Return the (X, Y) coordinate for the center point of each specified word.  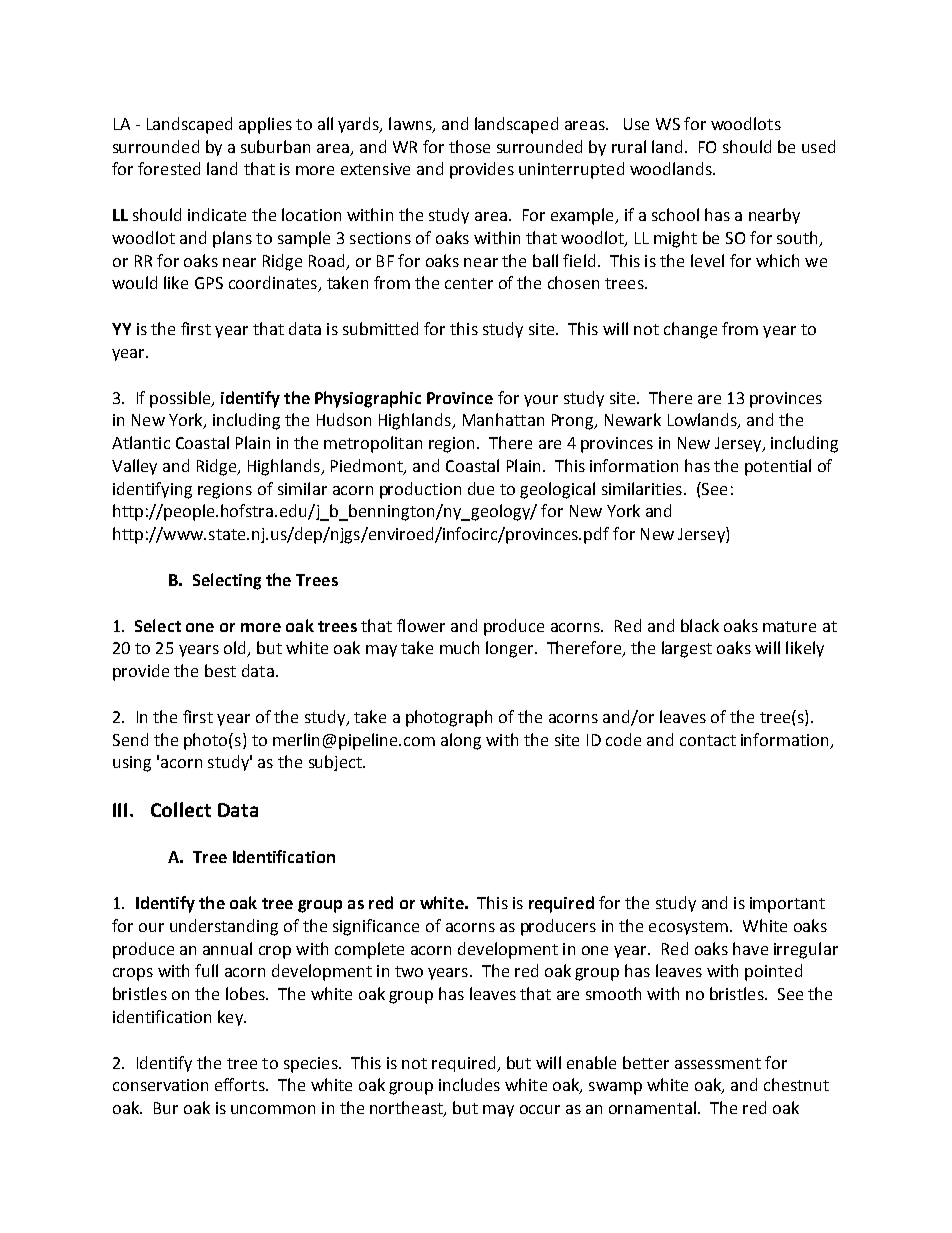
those (469, 146)
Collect (181, 809)
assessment (718, 1063)
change (690, 330)
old (236, 649)
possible (181, 399)
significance (376, 927)
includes (469, 1084)
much (459, 647)
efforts (241, 1084)
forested (169, 168)
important (787, 905)
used (818, 146)
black (700, 625)
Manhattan (503, 419)
